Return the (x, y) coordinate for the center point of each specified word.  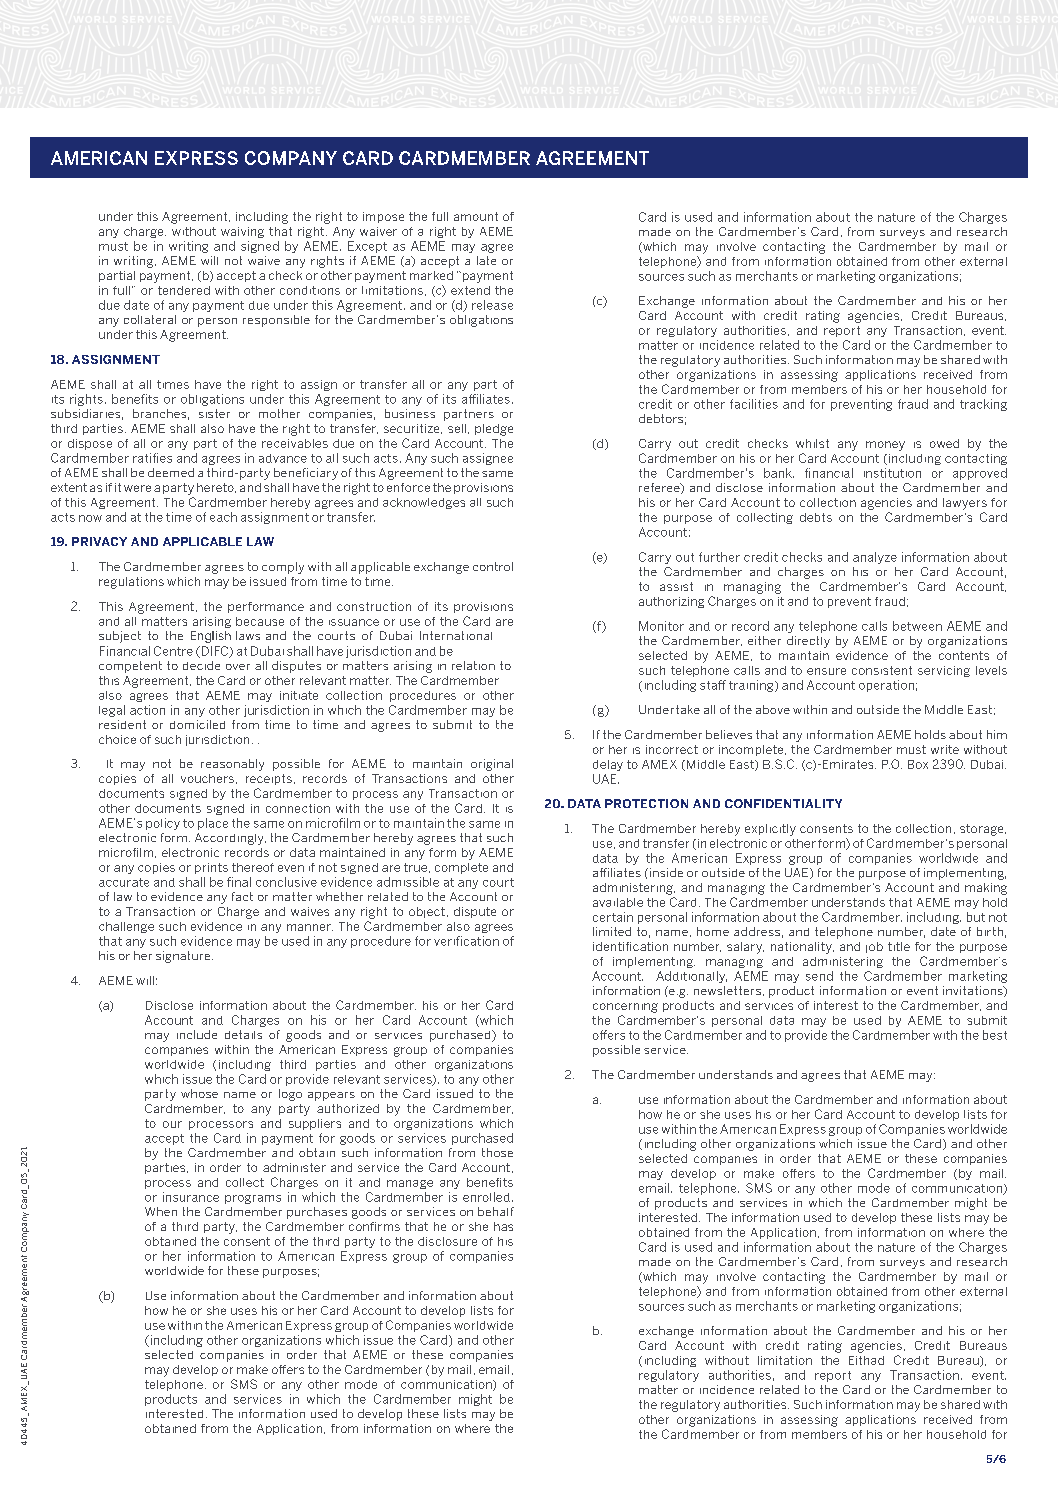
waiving (242, 232)
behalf (496, 1211)
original (492, 765)
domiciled (197, 724)
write (945, 749)
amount (476, 216)
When (161, 1211)
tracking (983, 405)
